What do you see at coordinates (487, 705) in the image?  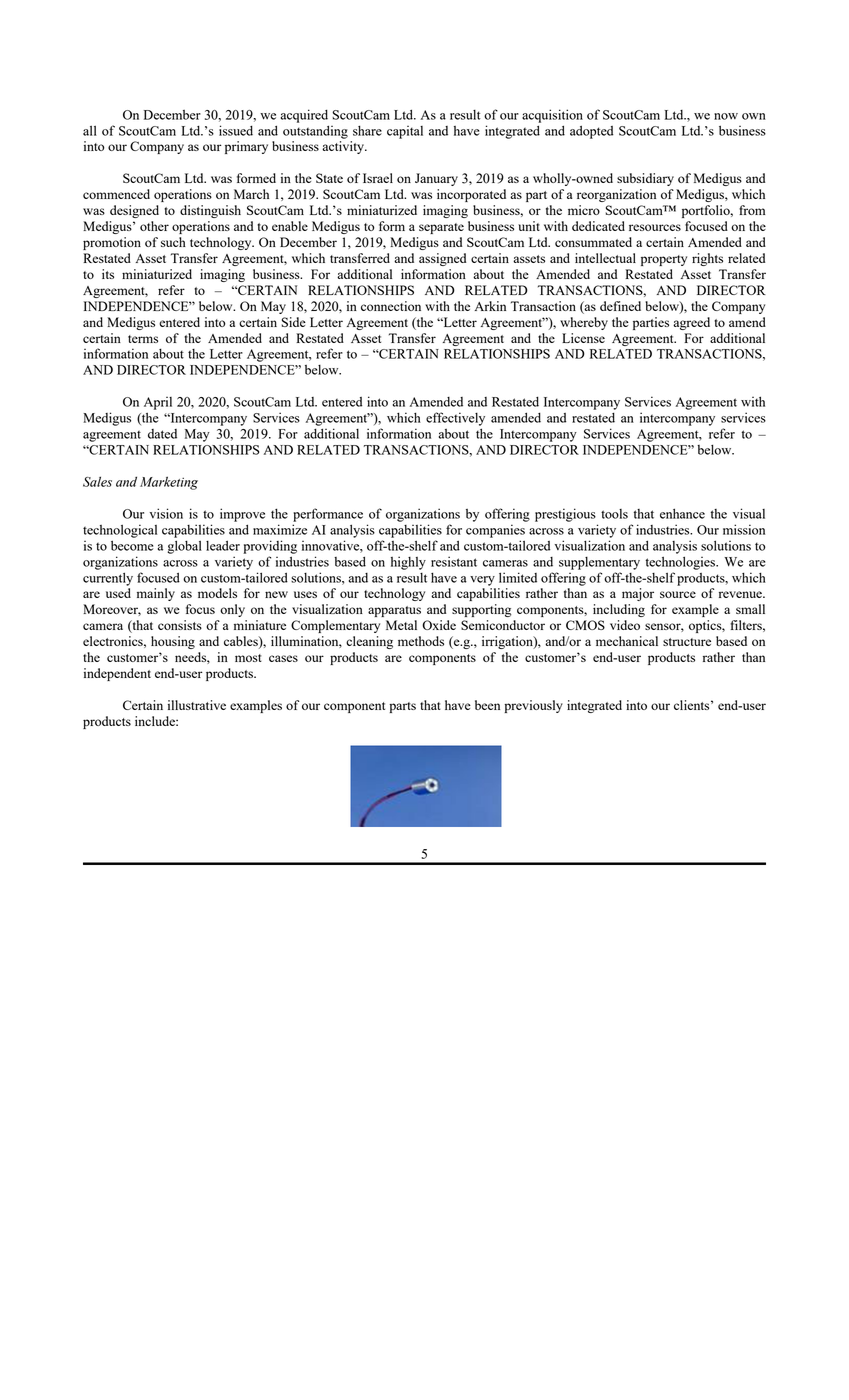 I see `been` at bounding box center [487, 705].
